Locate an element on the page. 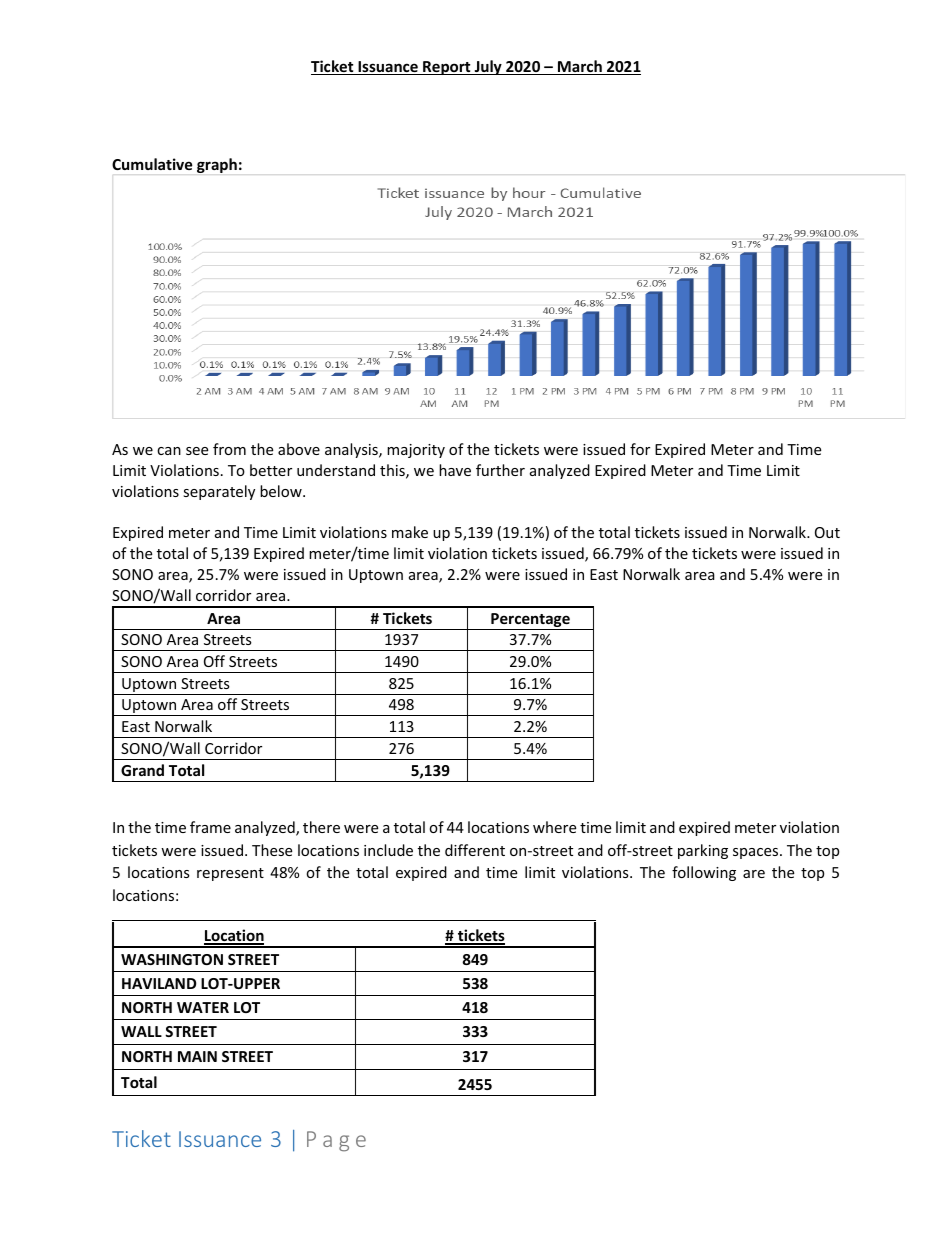 This image has height=1233, width=952. for is located at coordinates (640, 449).
